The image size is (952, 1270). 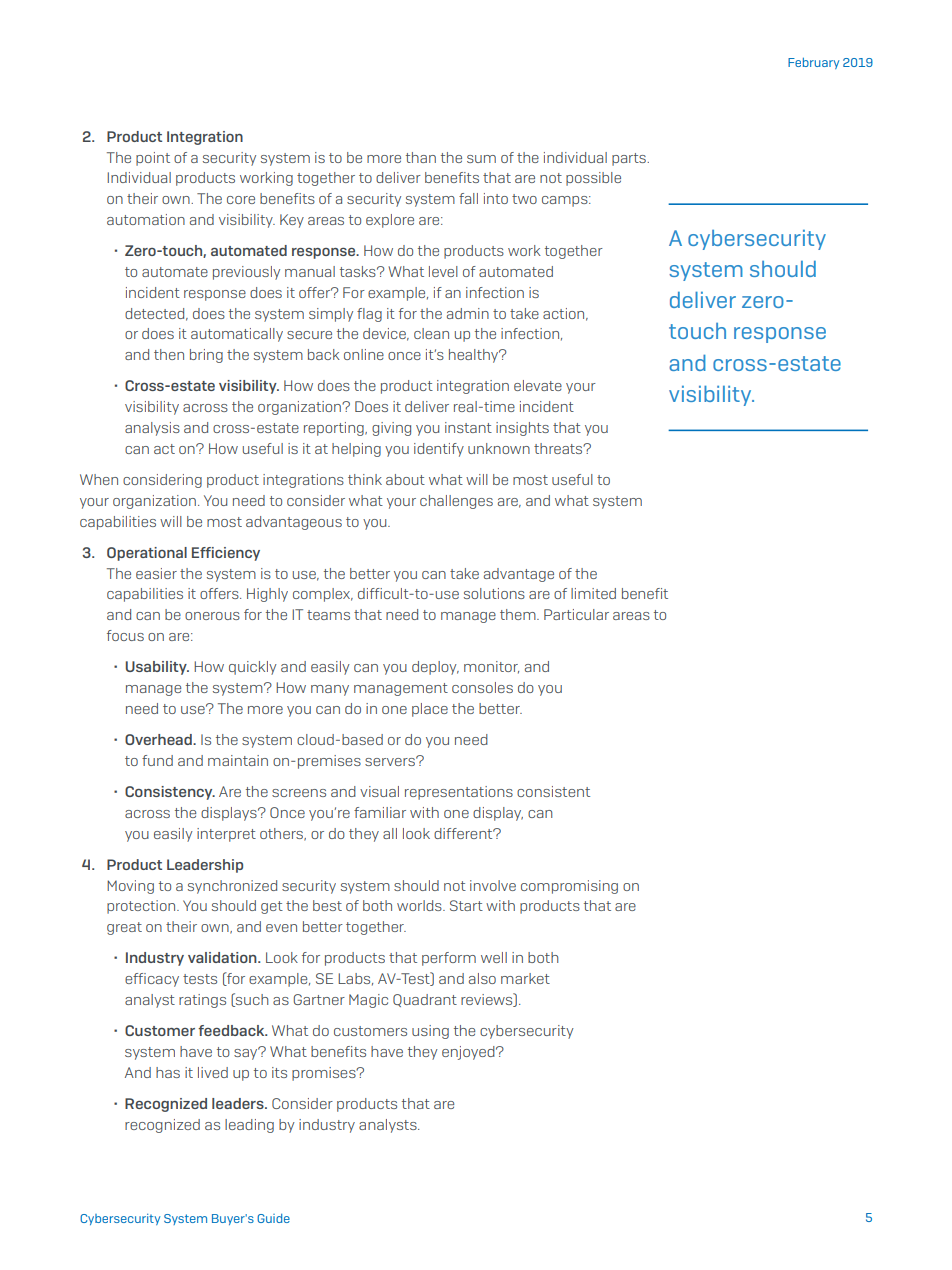 I want to click on deploy, so click(x=435, y=668).
